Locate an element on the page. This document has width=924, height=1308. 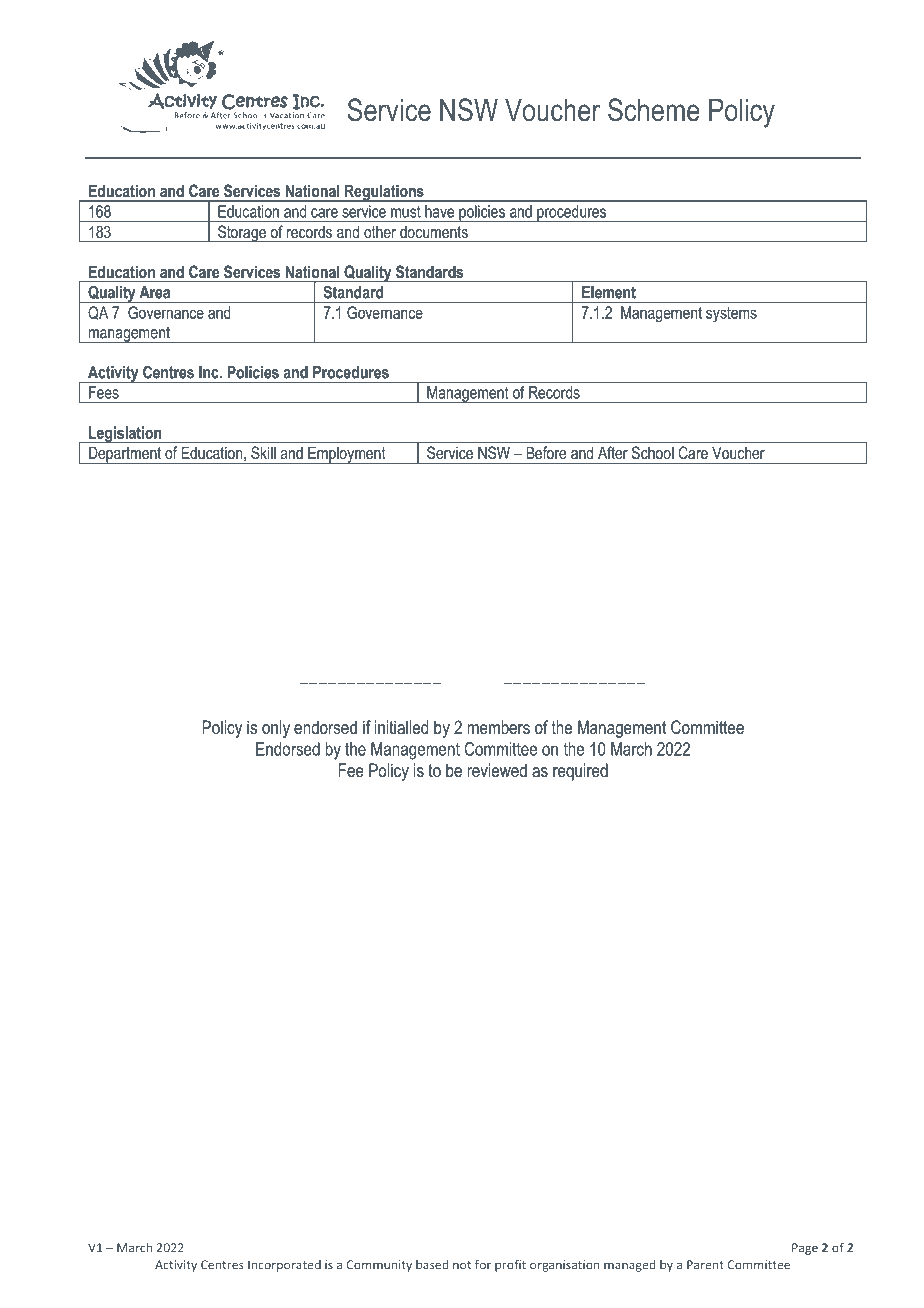
only is located at coordinates (276, 729).
